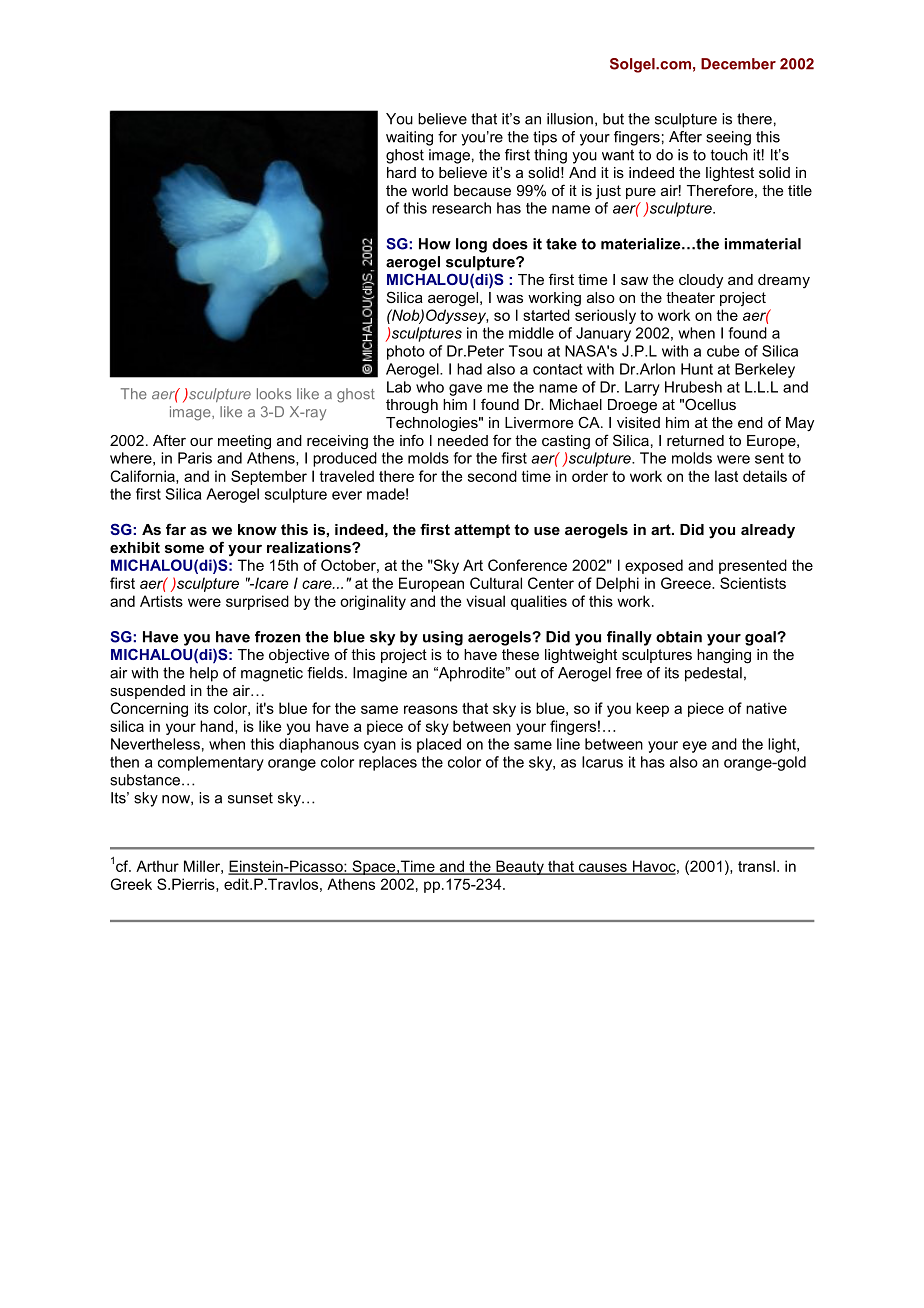 The width and height of the screenshot is (924, 1308). I want to click on Paris, so click(195, 458).
